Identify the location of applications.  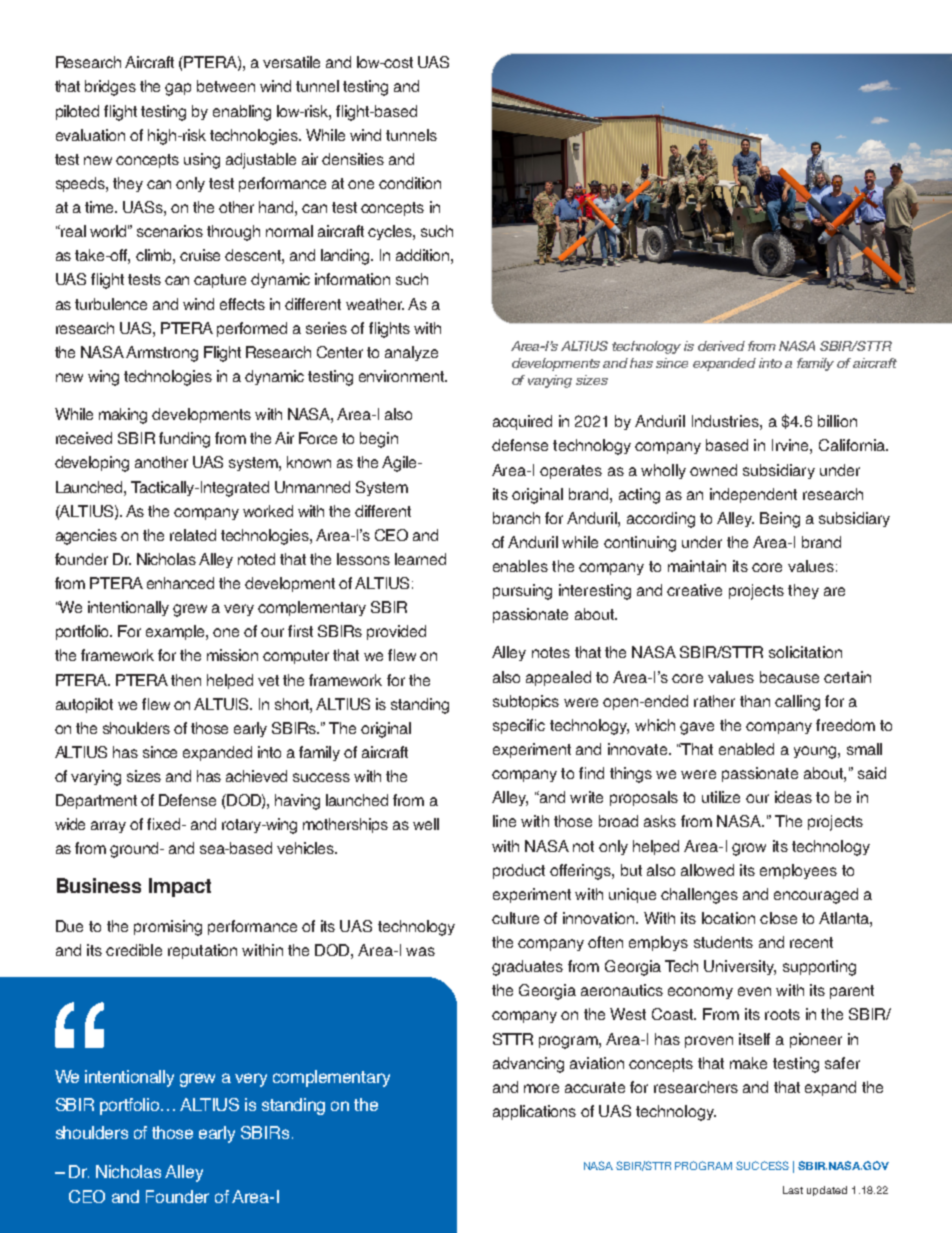
(534, 1112).
